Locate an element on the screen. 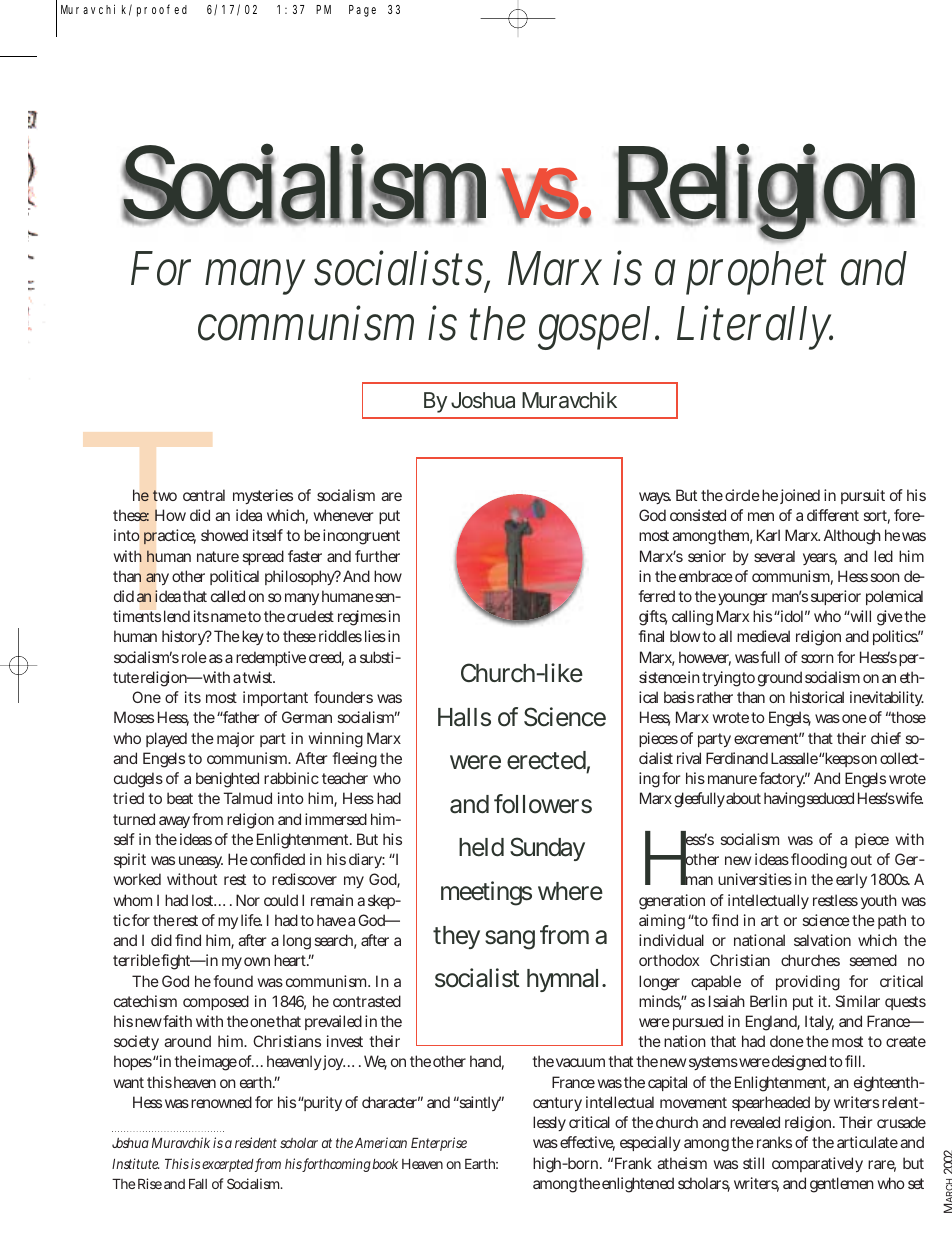  prophet is located at coordinates (756, 273).
